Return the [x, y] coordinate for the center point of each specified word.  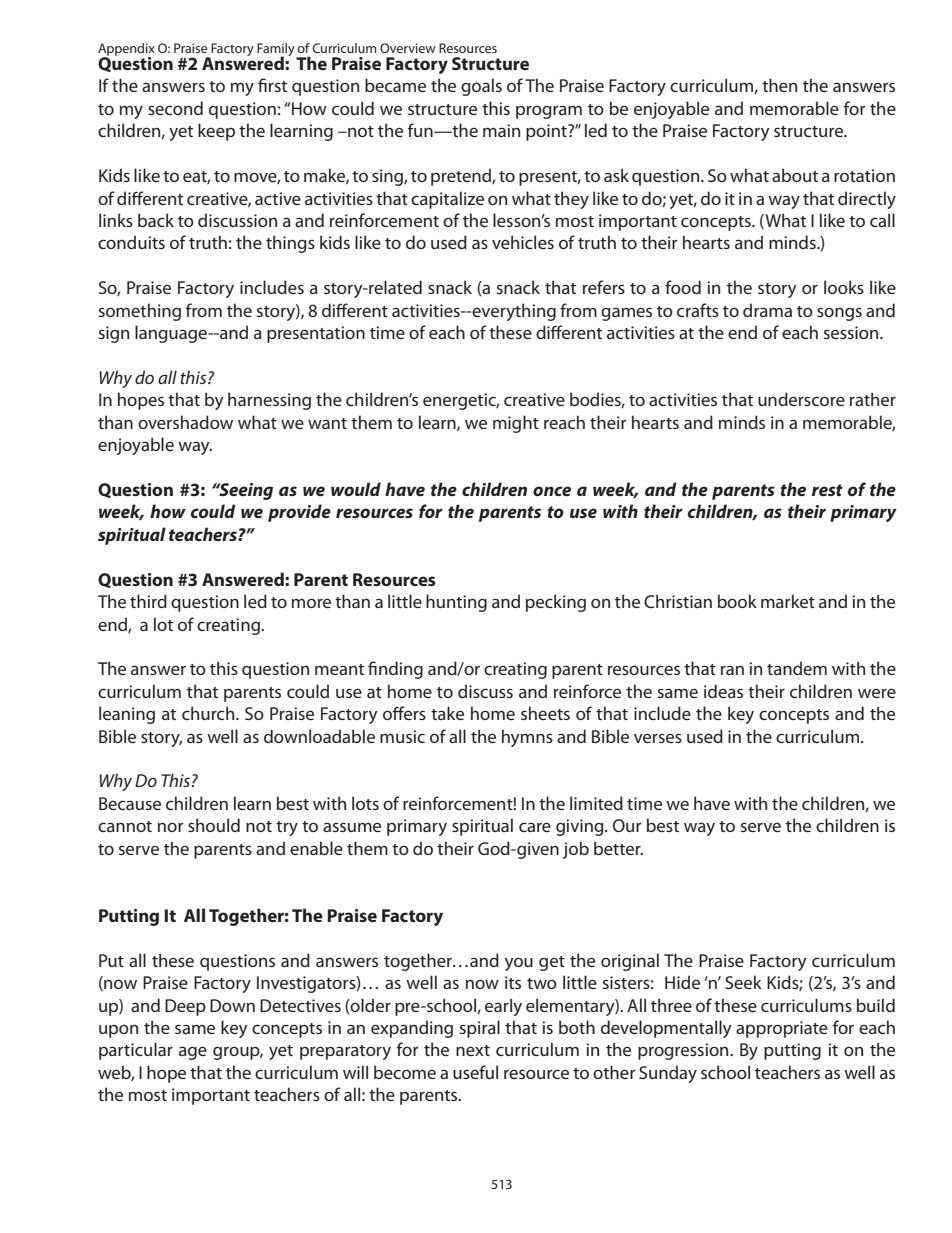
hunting [456, 603]
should [214, 825]
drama [767, 310]
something [140, 312]
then [779, 85]
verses [658, 738]
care [535, 827]
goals [481, 87]
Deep [185, 1007]
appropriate [782, 1029]
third [148, 601]
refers [604, 287]
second [175, 108]
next [473, 1050]
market [788, 601]
